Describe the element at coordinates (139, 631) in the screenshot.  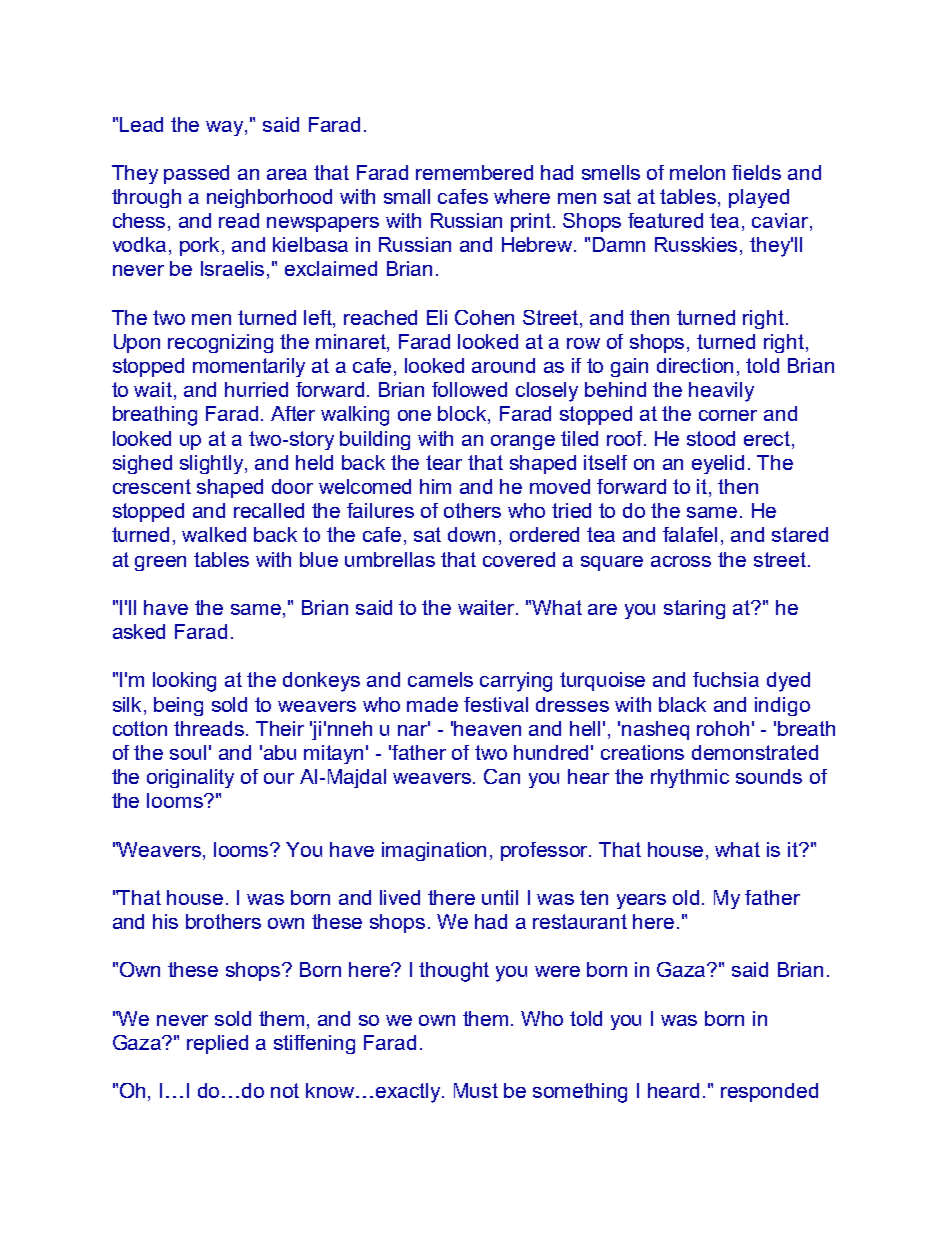
I see `asked` at that location.
